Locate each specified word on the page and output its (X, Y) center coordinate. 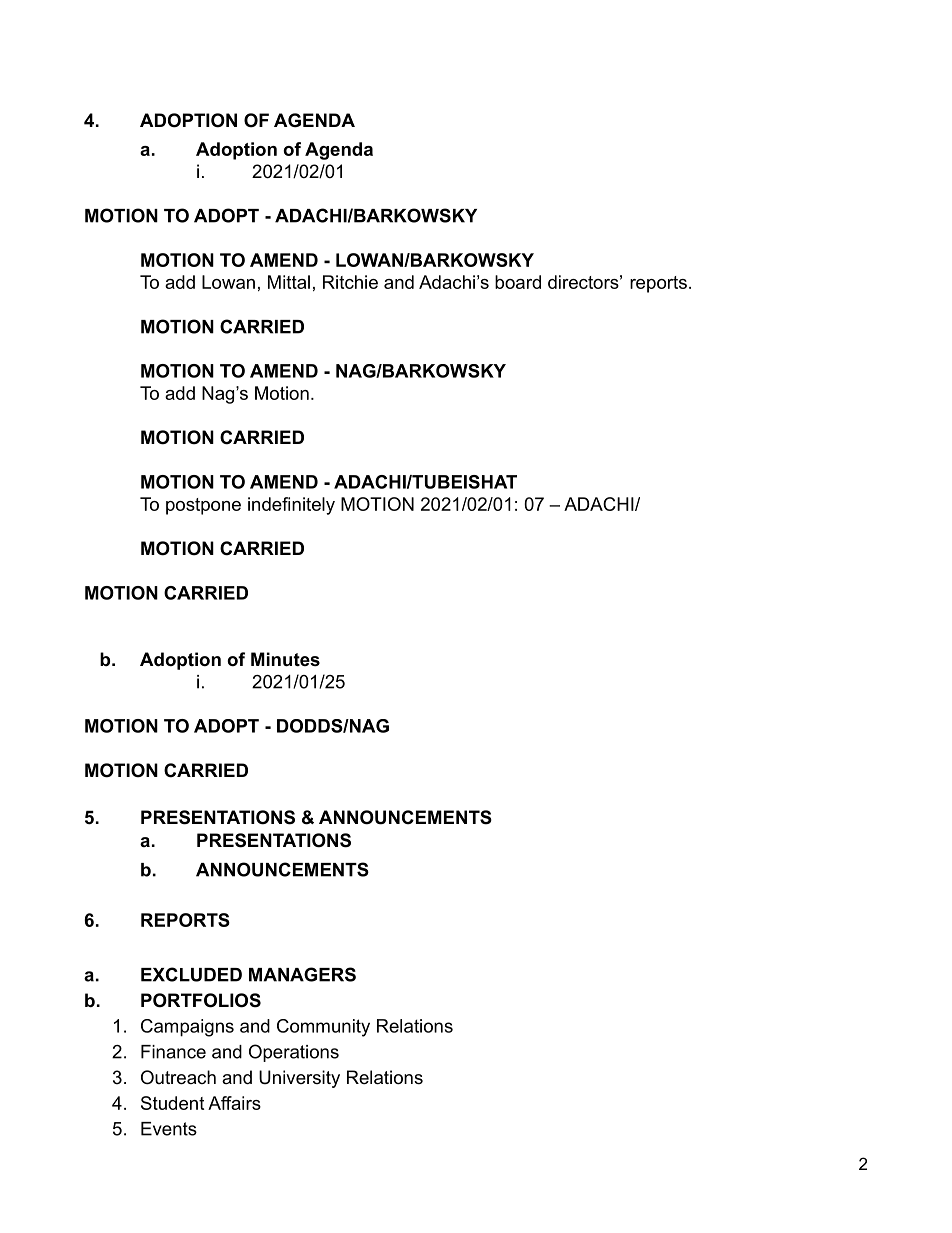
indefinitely (291, 506)
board (518, 282)
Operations (294, 1053)
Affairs (234, 1103)
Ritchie (350, 282)
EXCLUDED (191, 974)
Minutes (285, 659)
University (299, 1079)
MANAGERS (302, 974)
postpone (203, 506)
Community (323, 1028)
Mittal (289, 282)
